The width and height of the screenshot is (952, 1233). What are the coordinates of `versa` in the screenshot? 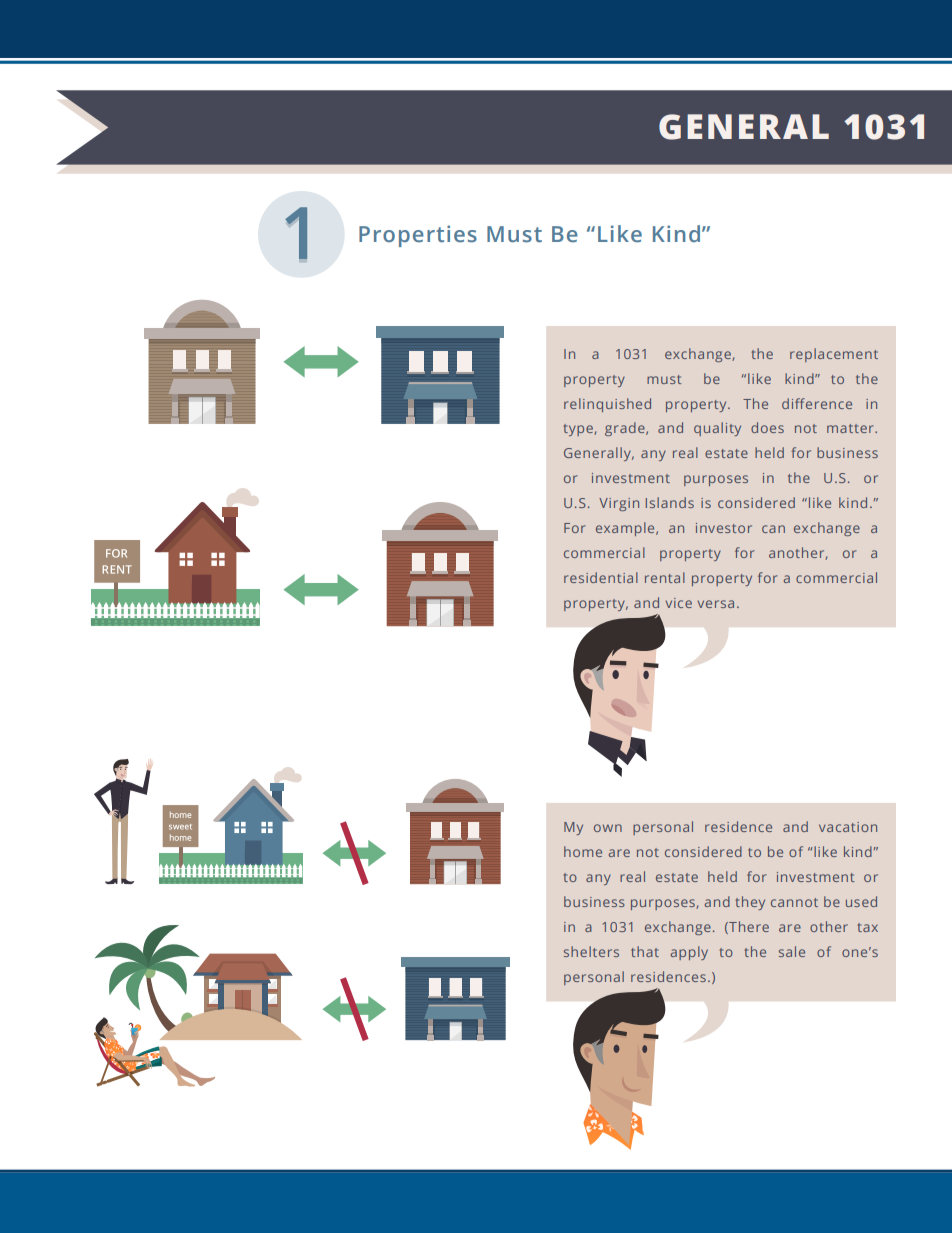 It's located at (716, 604).
